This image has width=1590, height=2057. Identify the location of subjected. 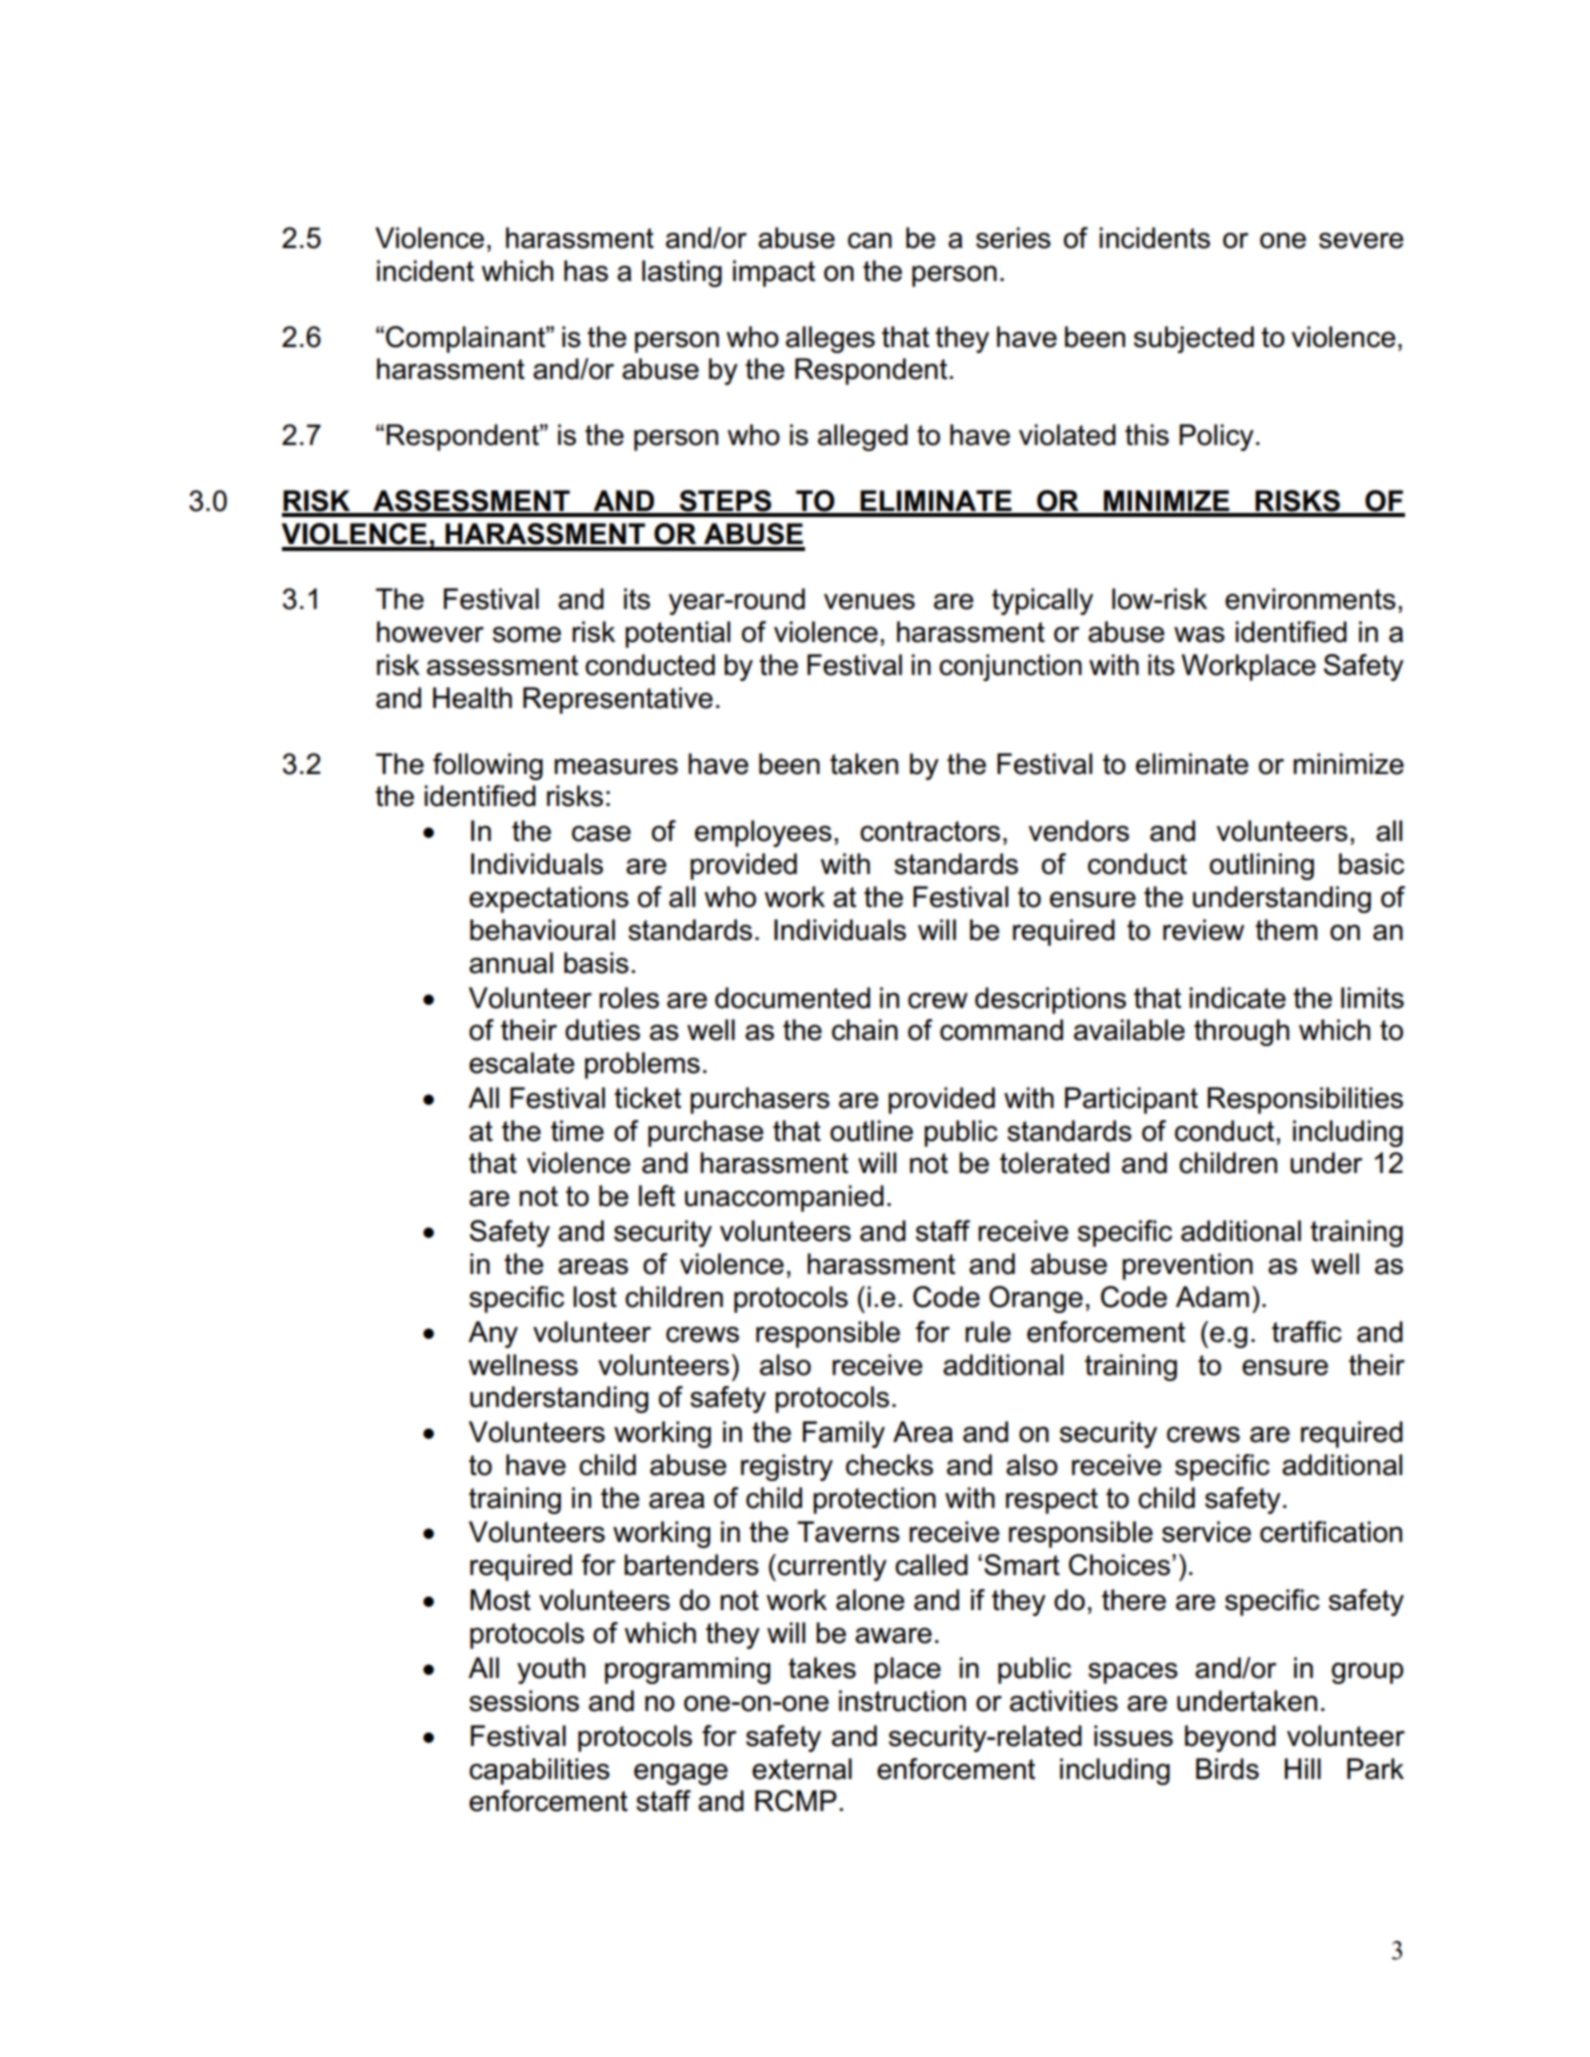
(1194, 339).
